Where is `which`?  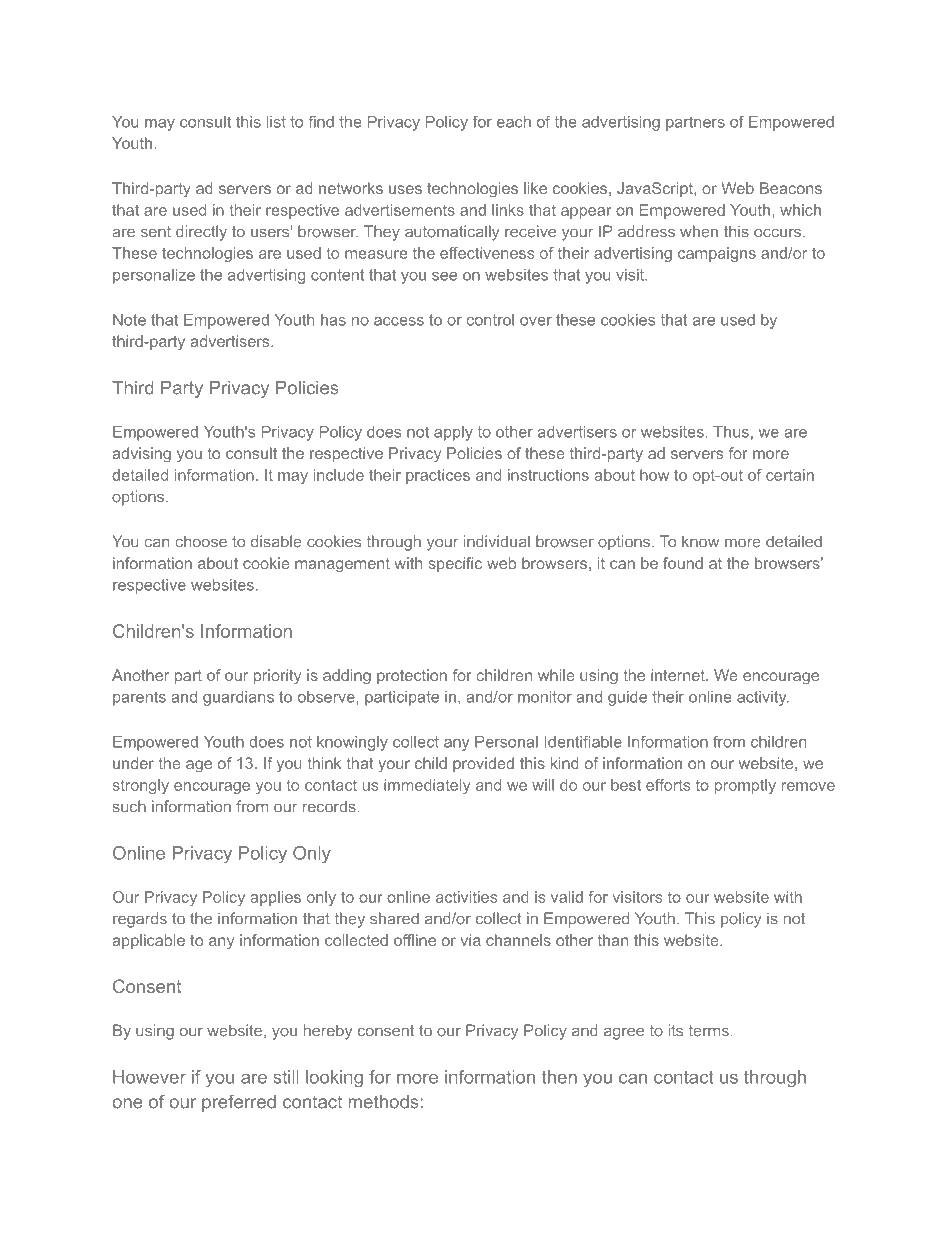
which is located at coordinates (800, 210).
